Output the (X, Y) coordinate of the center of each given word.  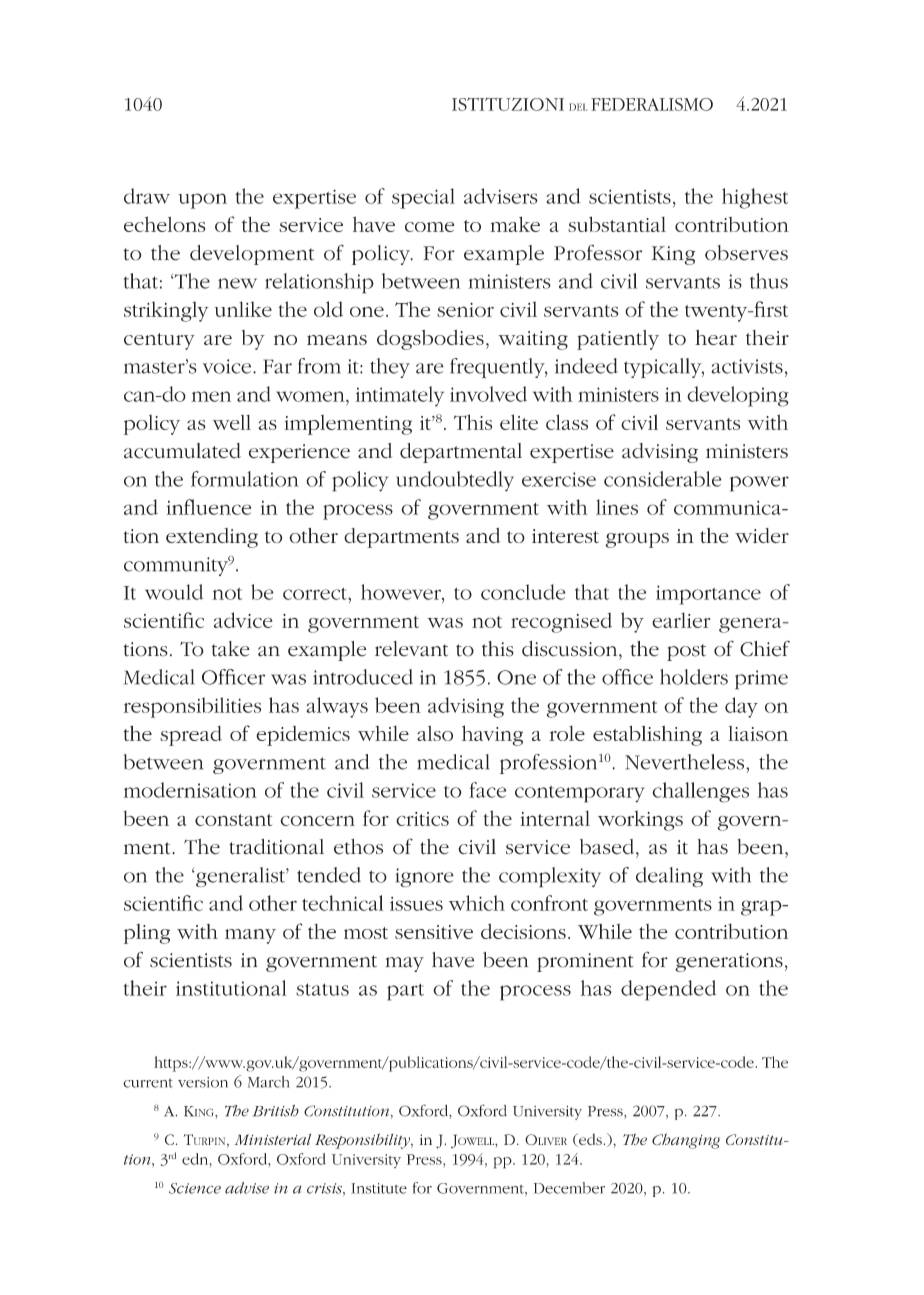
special (423, 198)
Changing (686, 1141)
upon (202, 201)
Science (195, 1188)
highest (755, 198)
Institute (379, 1188)
